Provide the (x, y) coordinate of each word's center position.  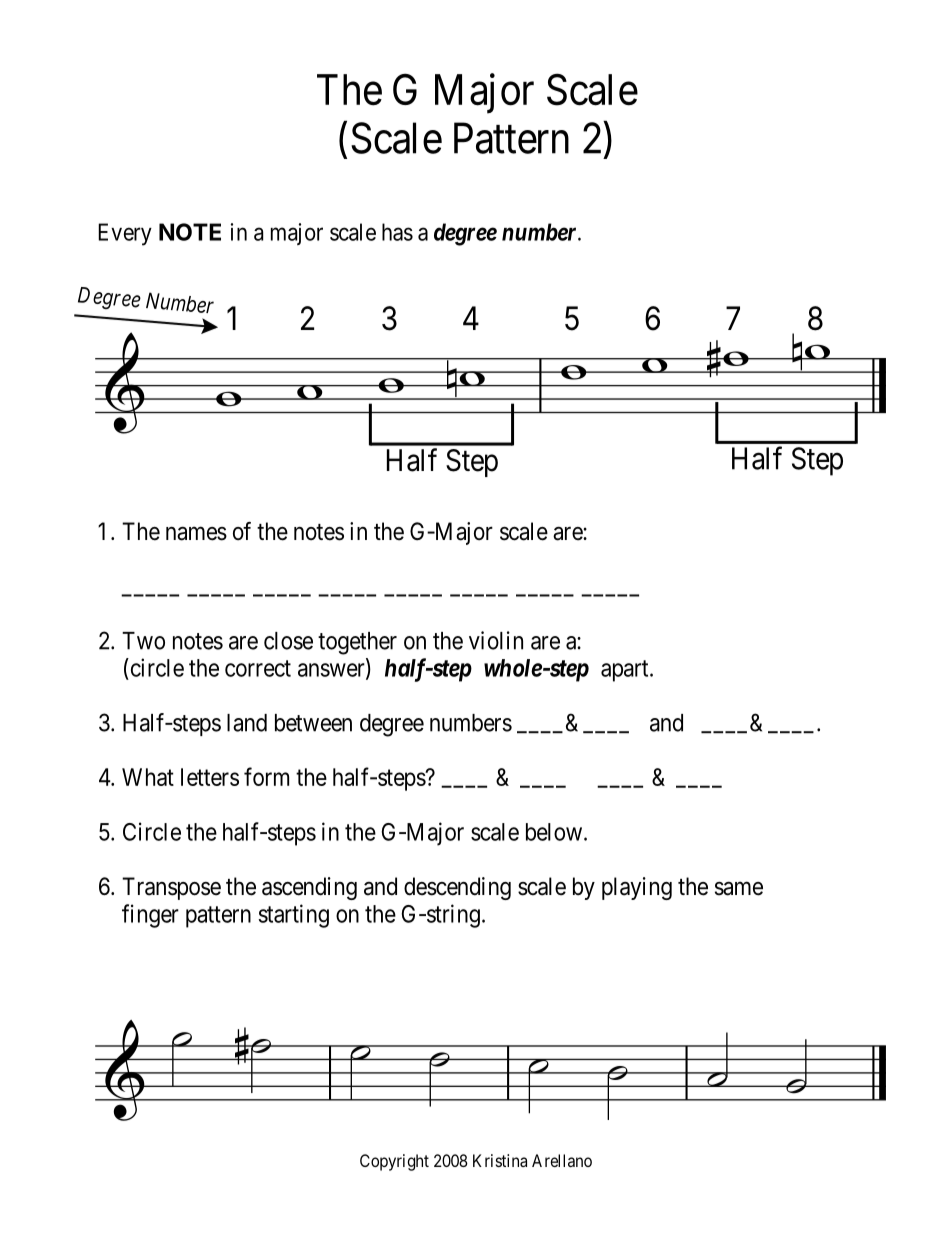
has (397, 232)
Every (125, 234)
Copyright (394, 1162)
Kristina (500, 1160)
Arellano (562, 1160)
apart (626, 671)
